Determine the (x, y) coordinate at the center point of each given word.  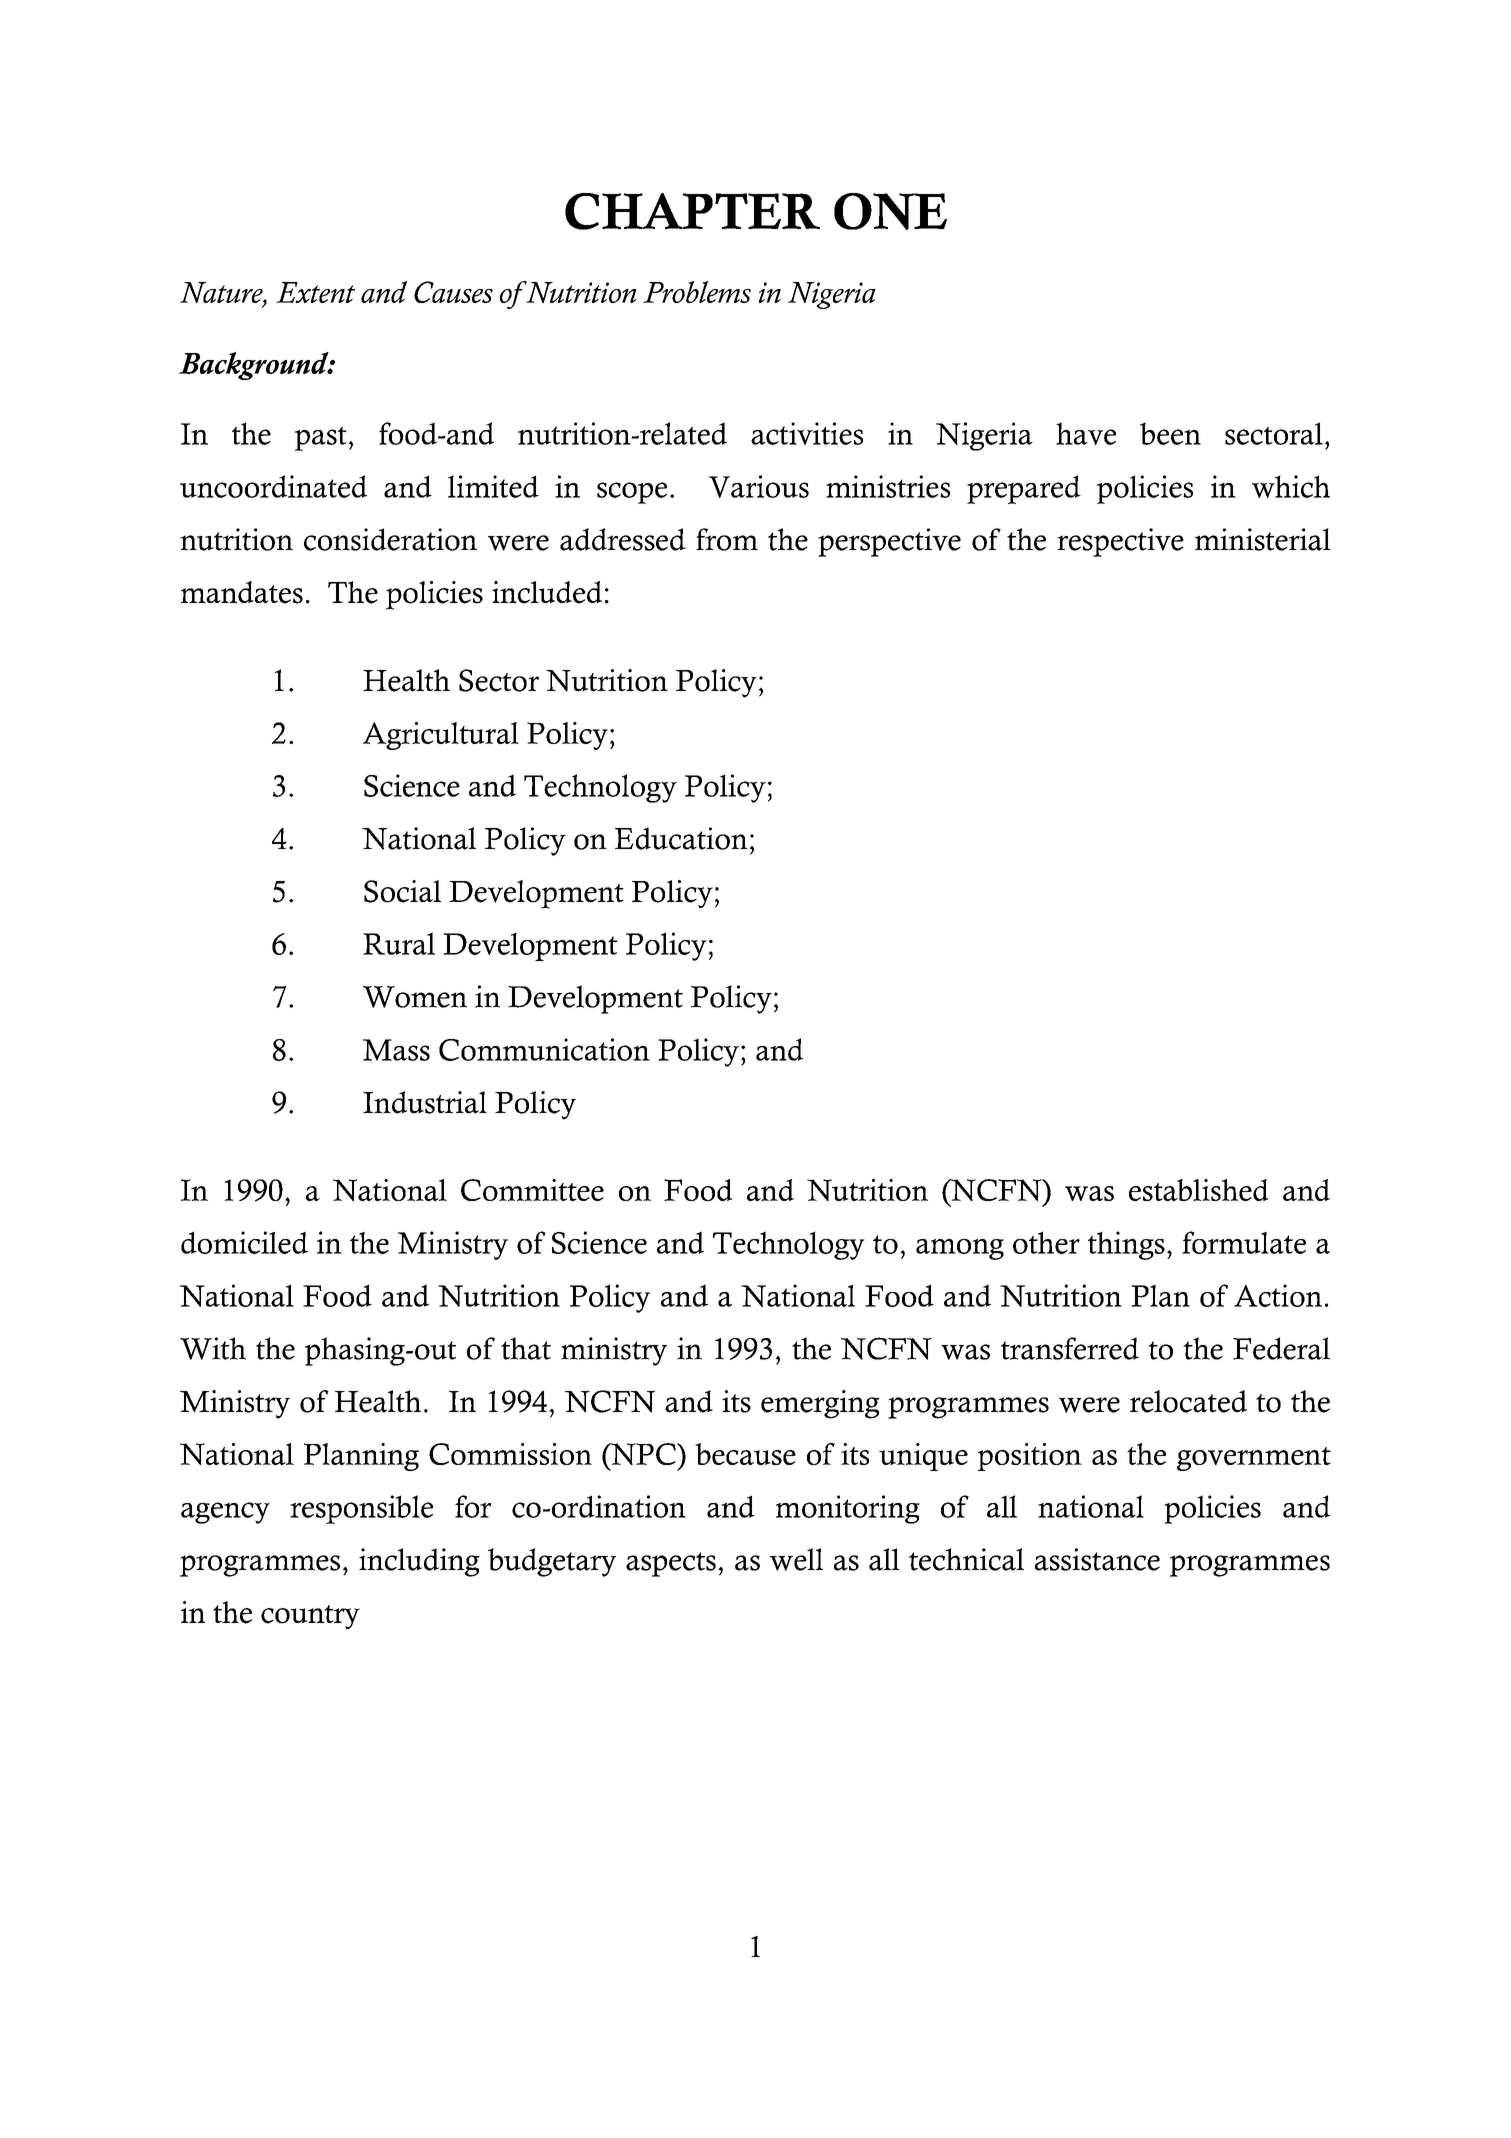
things (1126, 1245)
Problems (697, 292)
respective (1120, 542)
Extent (315, 292)
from (727, 539)
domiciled (244, 1242)
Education (681, 838)
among (960, 1249)
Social (402, 891)
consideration (390, 539)
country (310, 1617)
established (1199, 1190)
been (1170, 433)
